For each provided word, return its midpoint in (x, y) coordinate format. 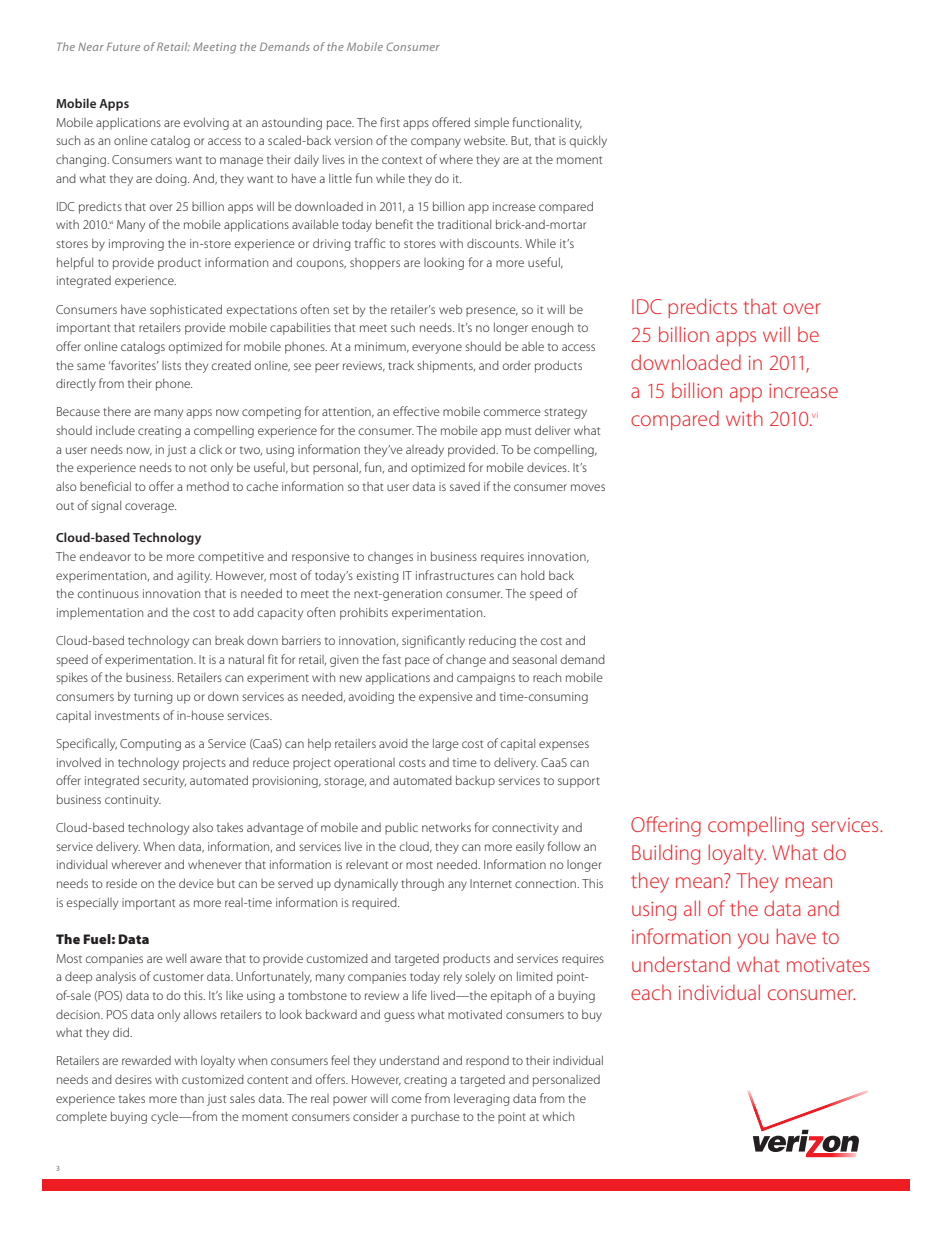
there (117, 411)
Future (123, 46)
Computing (150, 745)
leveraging (482, 1100)
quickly (588, 142)
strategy (565, 413)
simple (491, 123)
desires (133, 1079)
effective (416, 411)
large (445, 744)
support (579, 782)
